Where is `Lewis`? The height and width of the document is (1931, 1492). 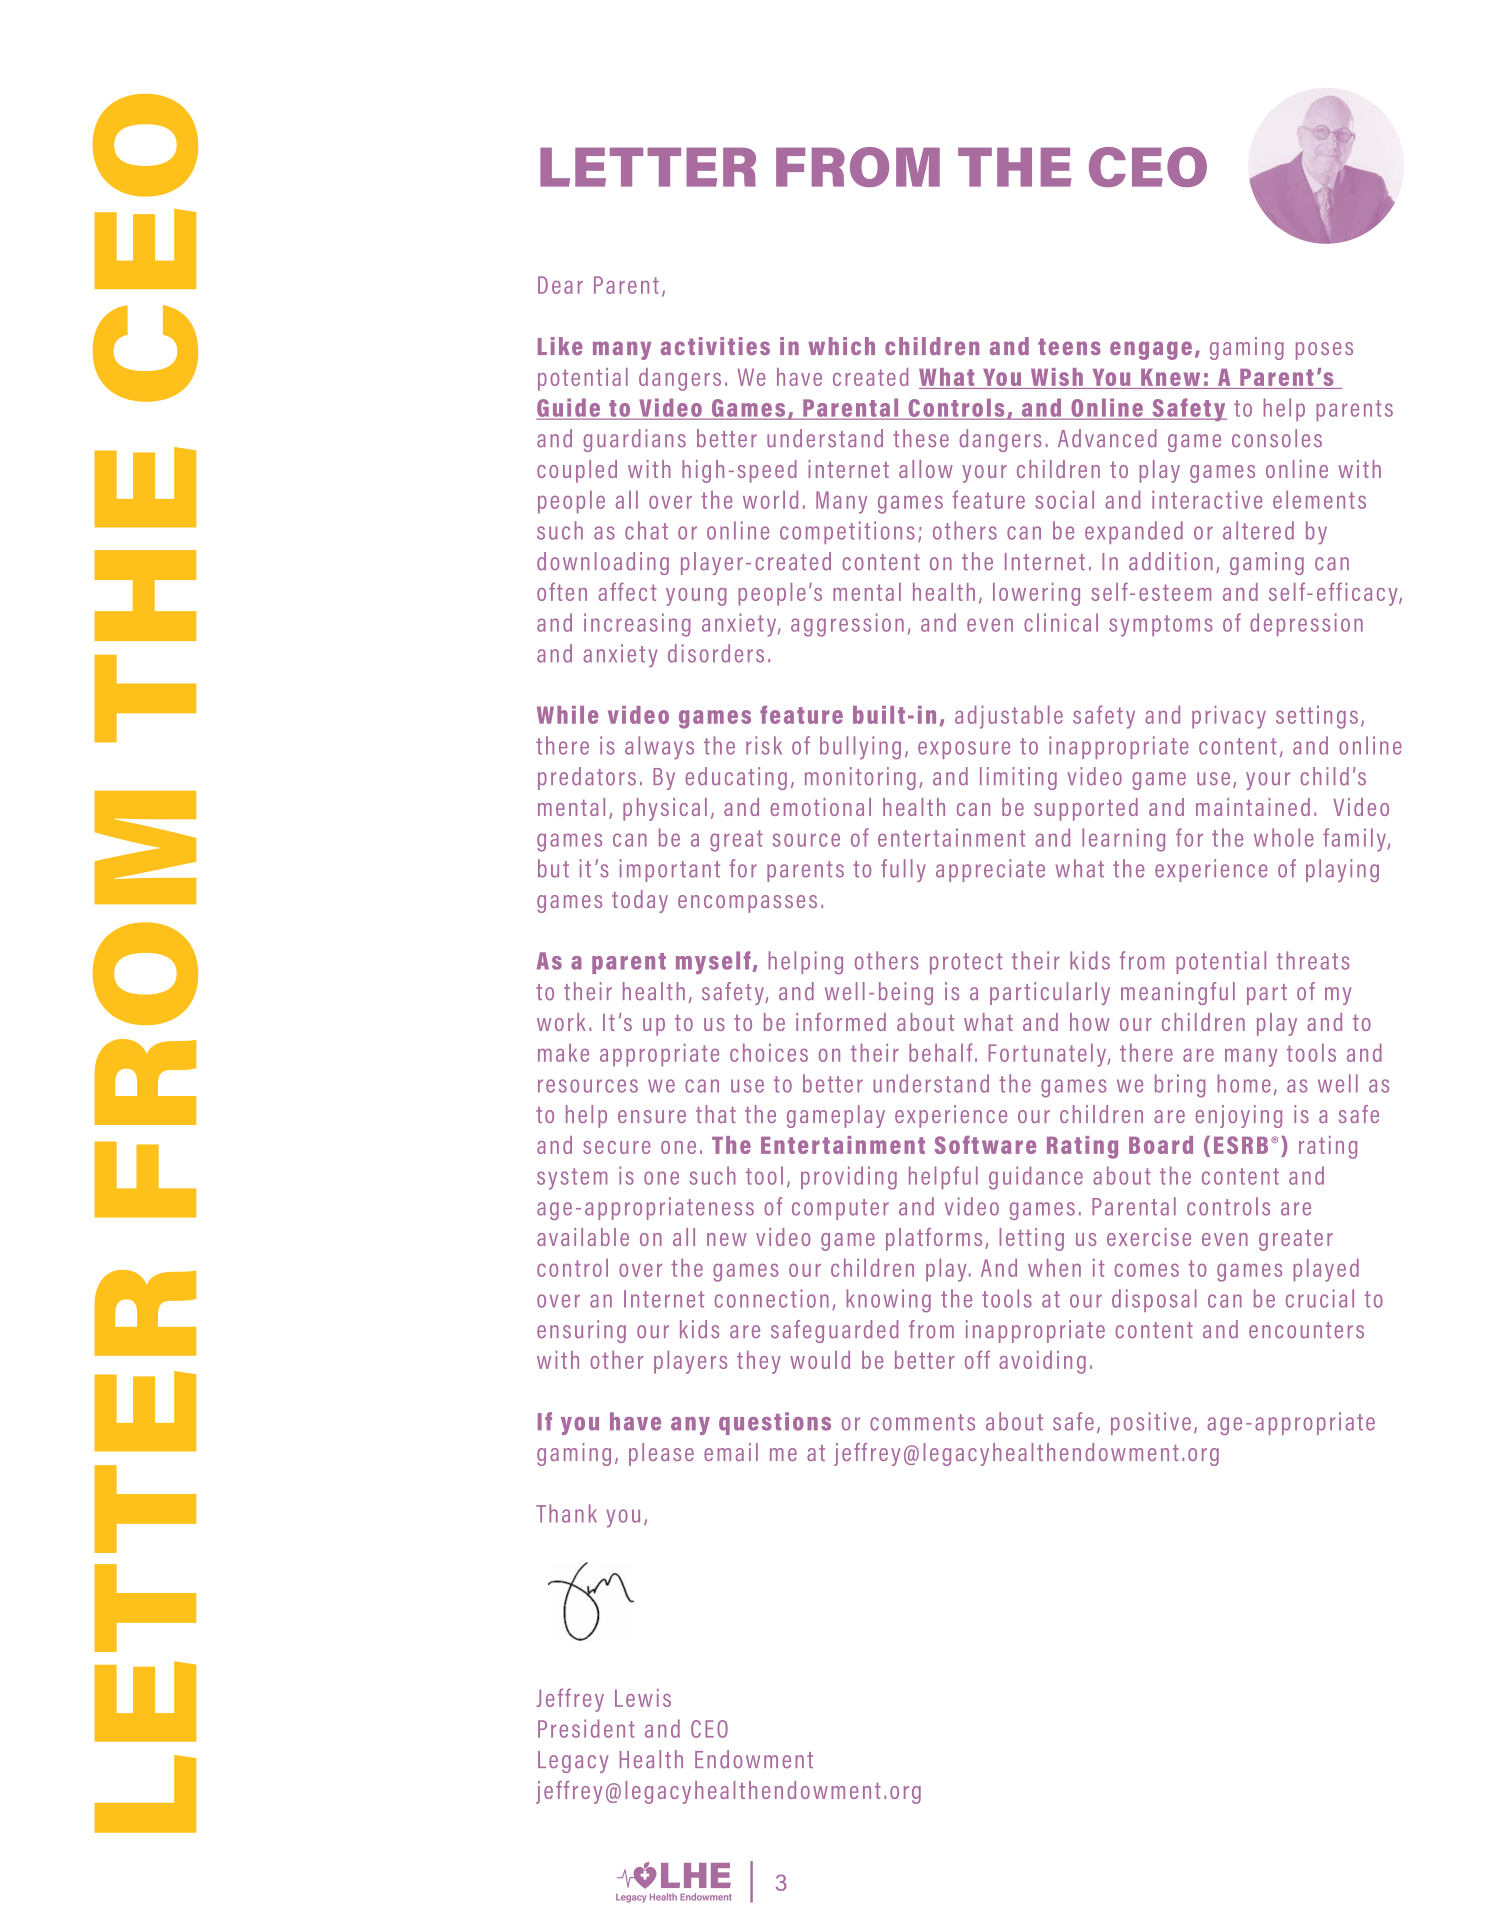 Lewis is located at coordinates (643, 1698).
